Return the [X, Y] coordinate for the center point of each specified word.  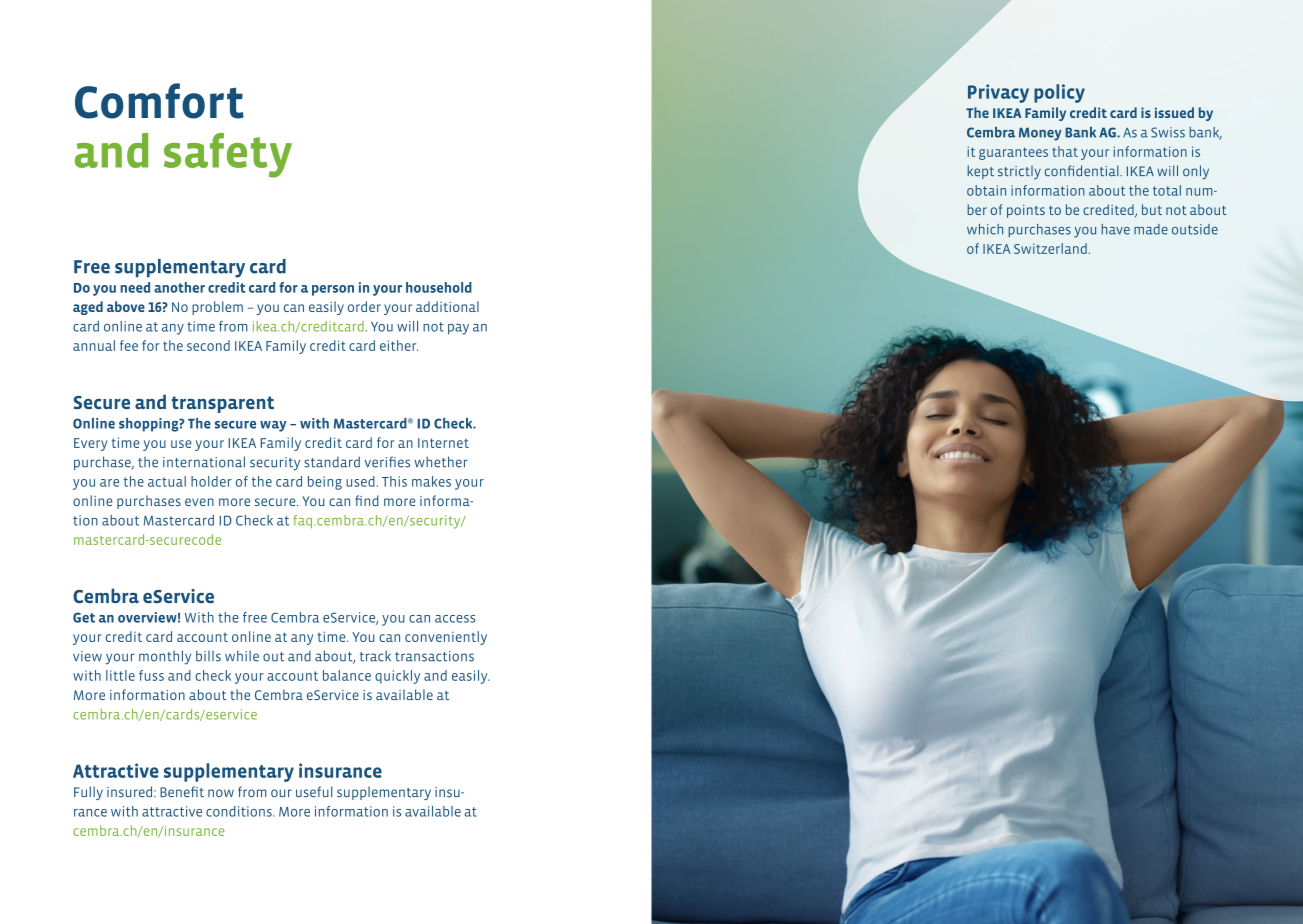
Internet [443, 443]
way [273, 426]
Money [1040, 134]
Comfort [159, 101]
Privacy [998, 93]
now [221, 793]
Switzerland [1050, 248]
